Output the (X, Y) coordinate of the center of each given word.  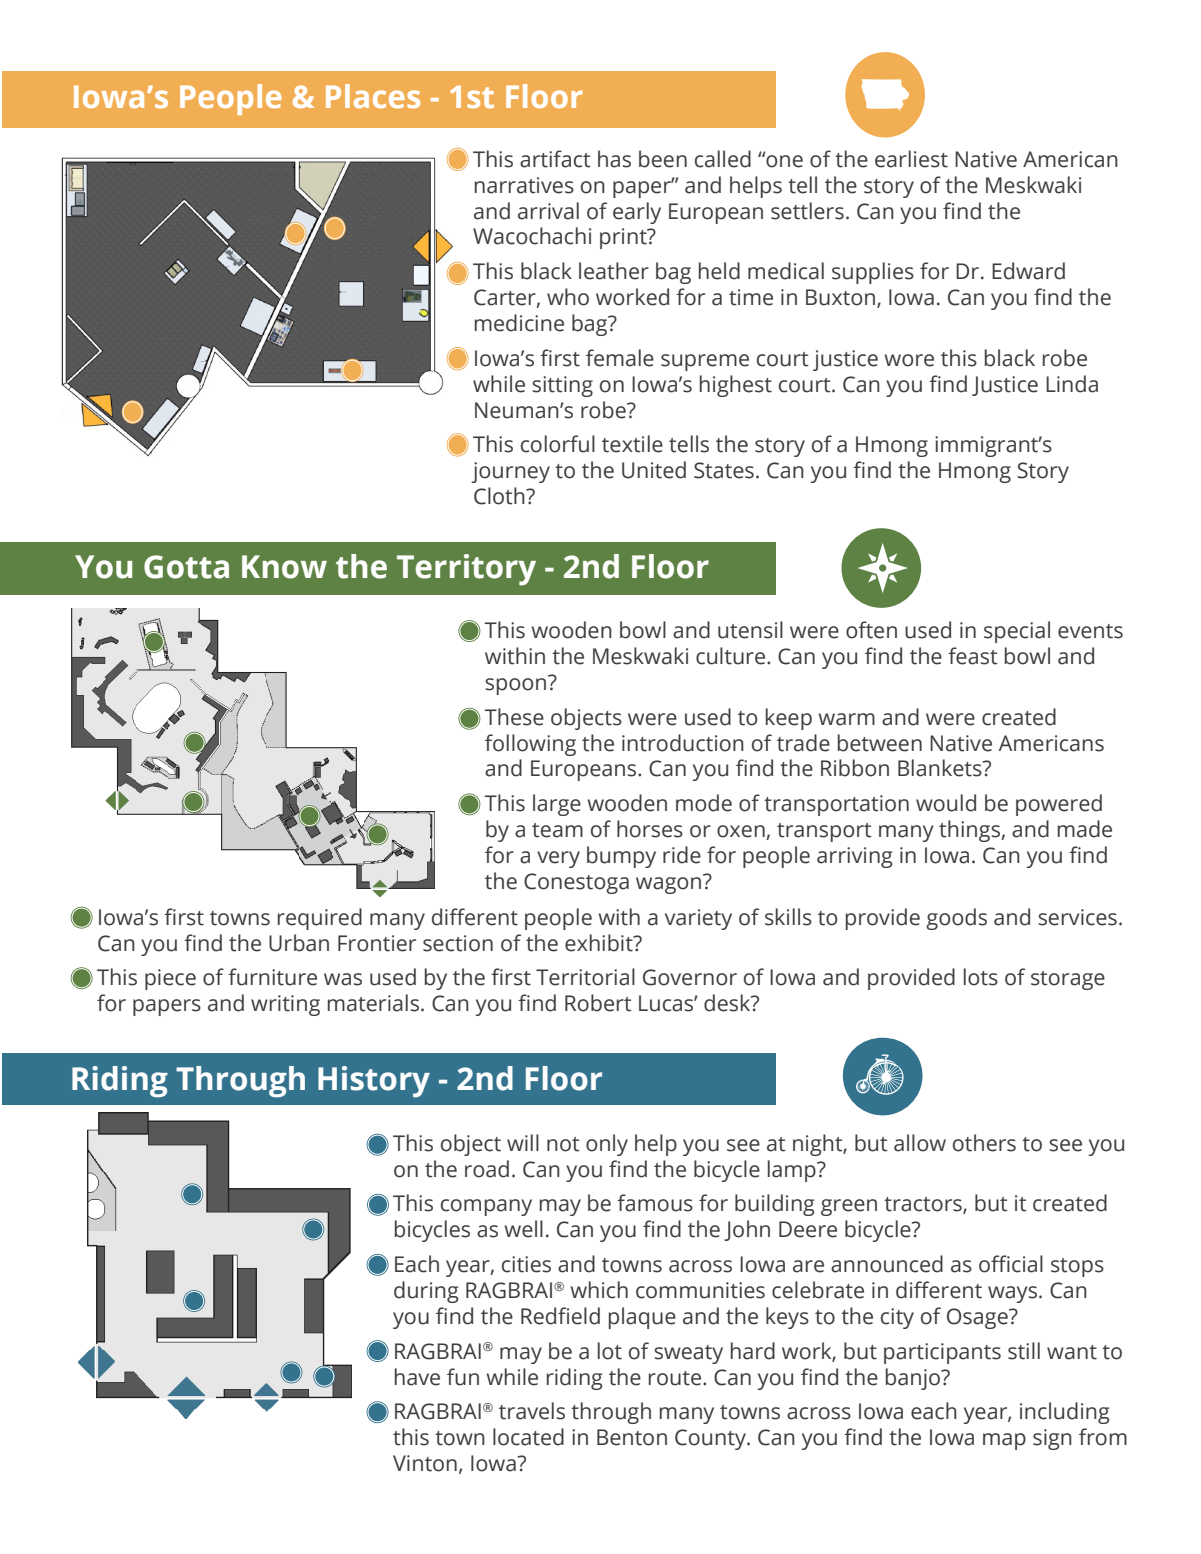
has (614, 159)
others (984, 1143)
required (320, 919)
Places (373, 96)
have (417, 1377)
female (620, 358)
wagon (670, 884)
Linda (1072, 384)
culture (732, 656)
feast (973, 656)
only (607, 1145)
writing (285, 1005)
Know (284, 567)
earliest (911, 159)
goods (956, 919)
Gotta (186, 567)
